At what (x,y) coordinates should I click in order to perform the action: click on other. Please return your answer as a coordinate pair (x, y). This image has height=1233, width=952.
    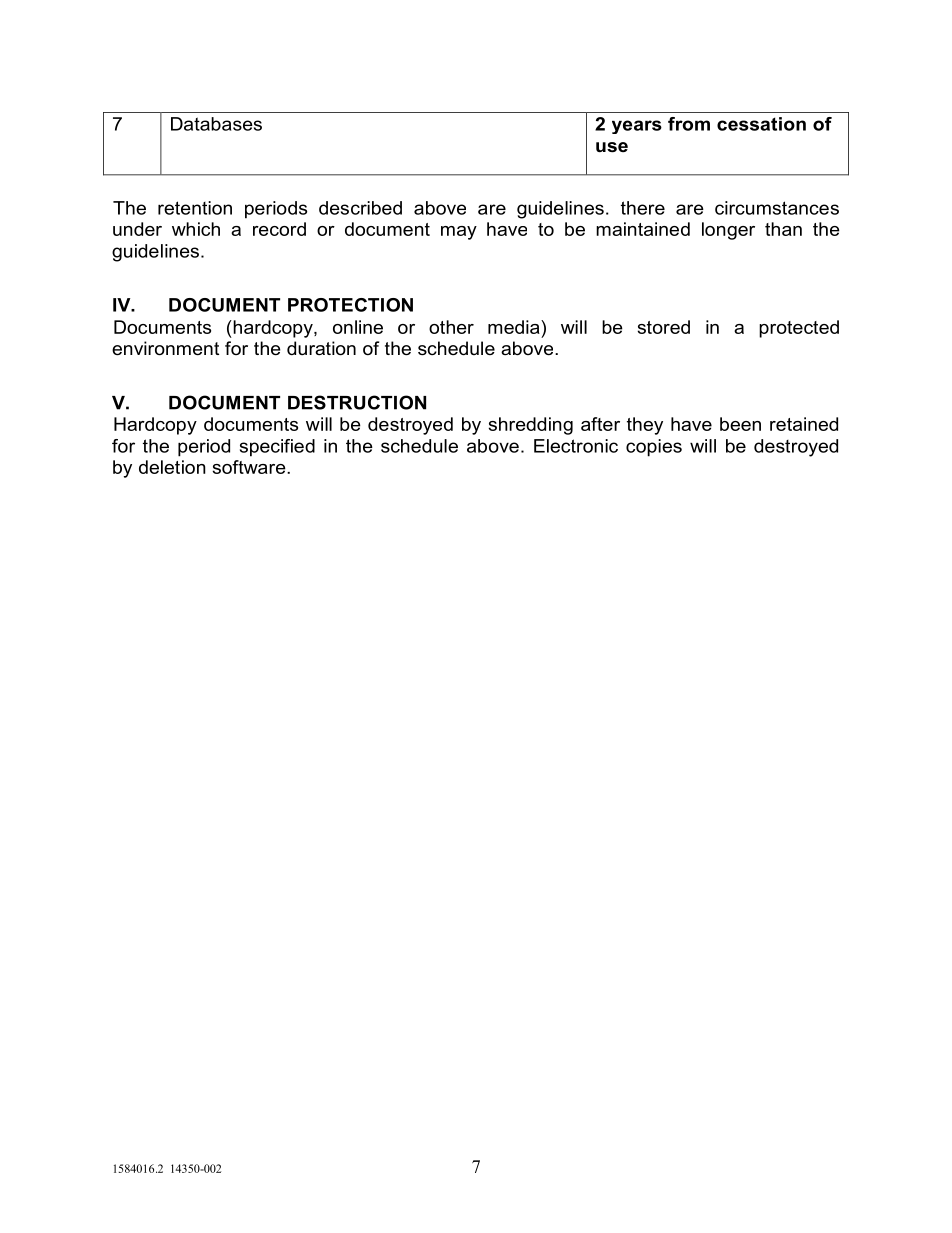
    Looking at the image, I should click on (451, 327).
